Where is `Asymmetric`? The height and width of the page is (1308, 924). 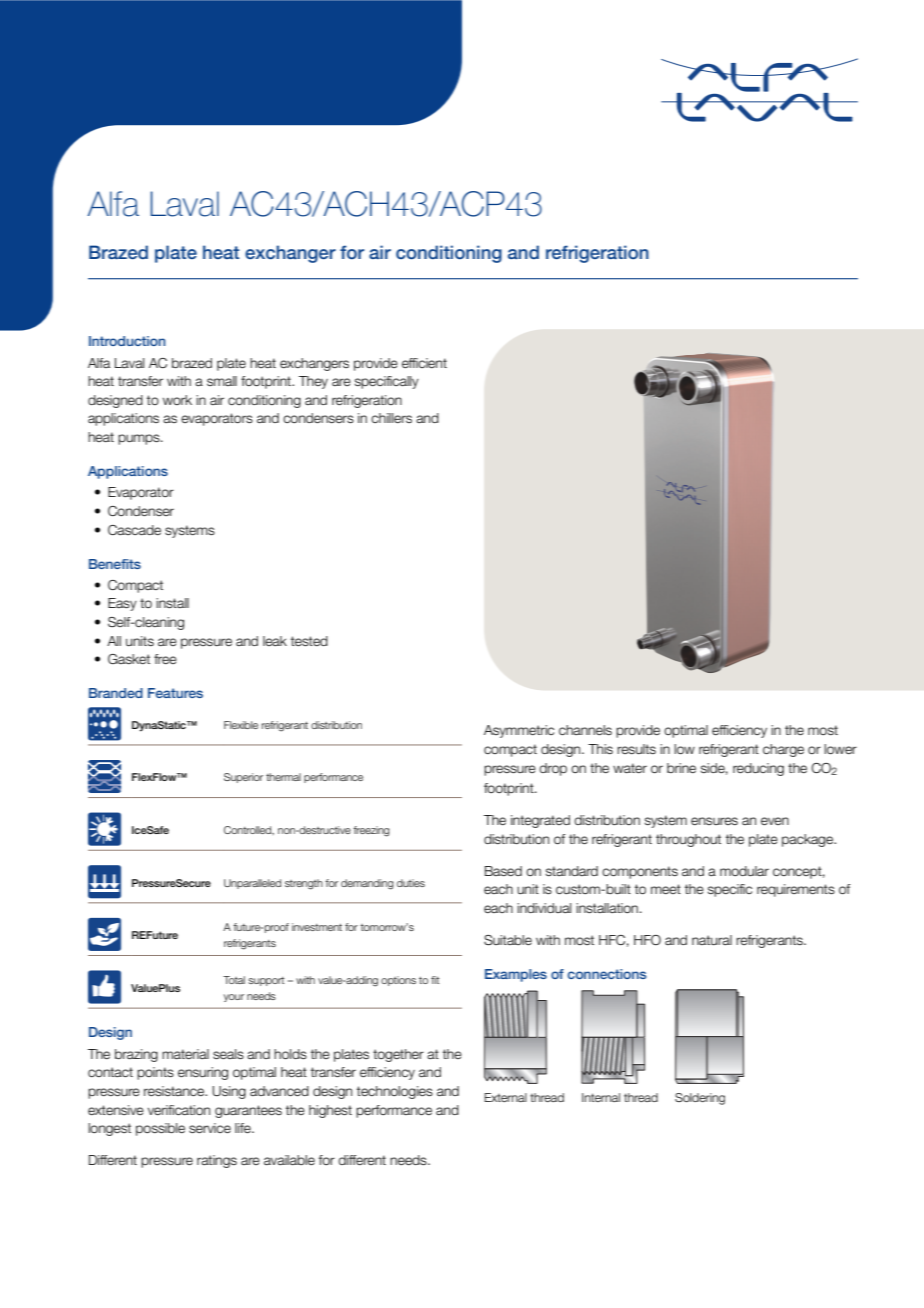
Asymmetric is located at coordinates (519, 731).
